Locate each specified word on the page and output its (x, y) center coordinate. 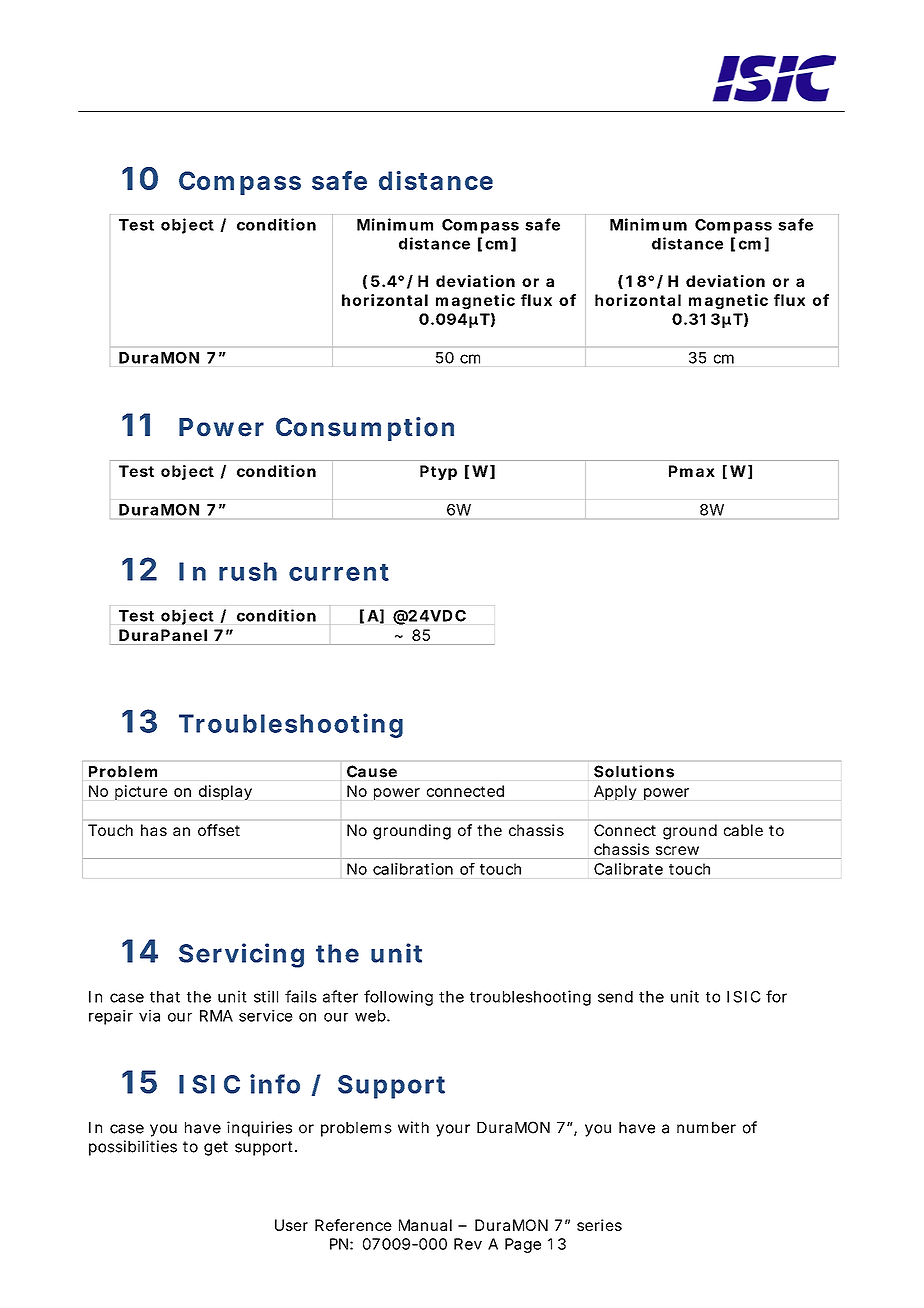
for (776, 996)
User (291, 1225)
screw (677, 850)
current (339, 572)
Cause (372, 771)
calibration (413, 869)
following (398, 998)
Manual (425, 1225)
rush (248, 571)
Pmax (692, 471)
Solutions (634, 771)
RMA (216, 1016)
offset (219, 830)
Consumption (365, 429)
